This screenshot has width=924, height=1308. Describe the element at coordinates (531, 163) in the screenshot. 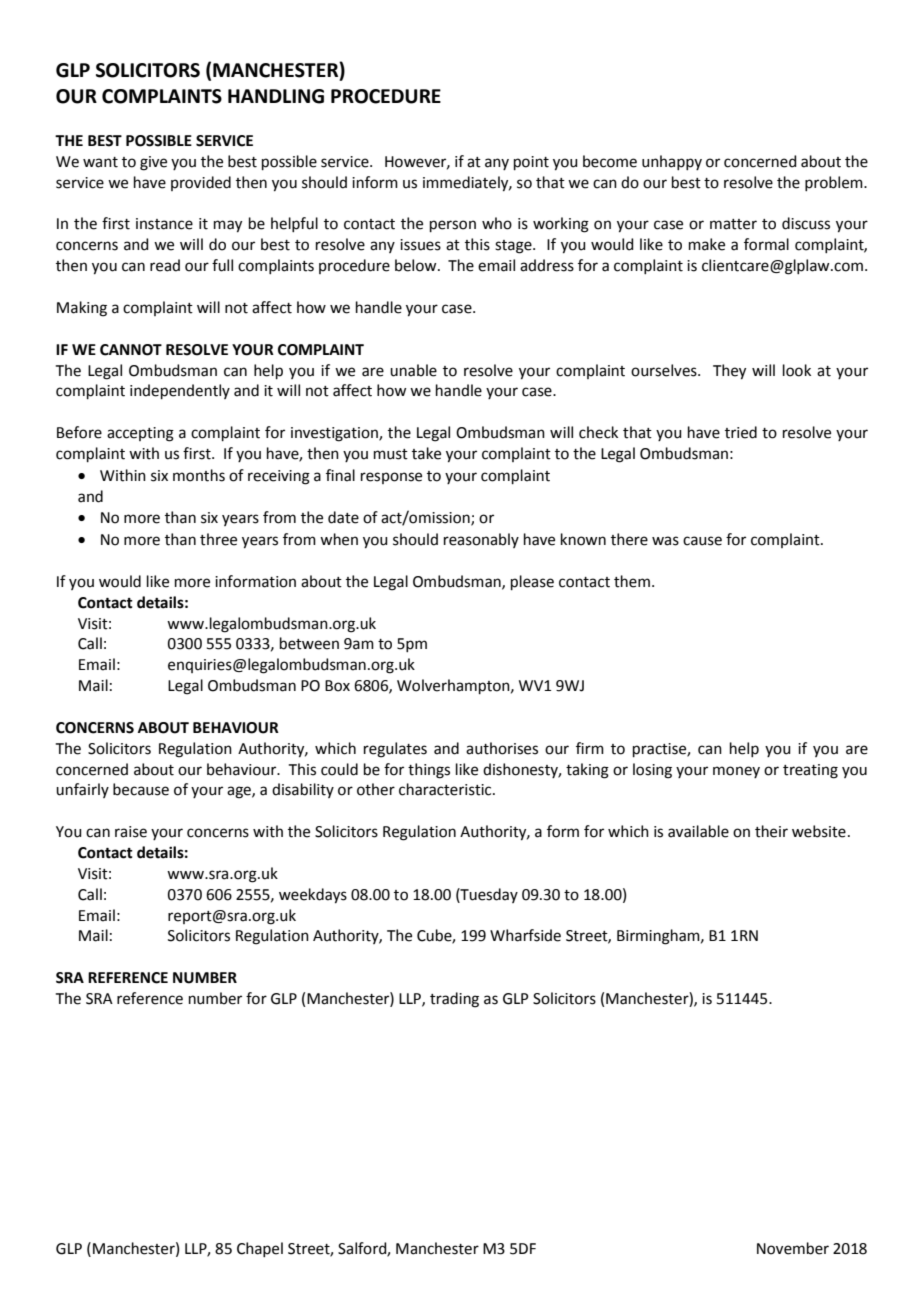

I see `point` at that location.
